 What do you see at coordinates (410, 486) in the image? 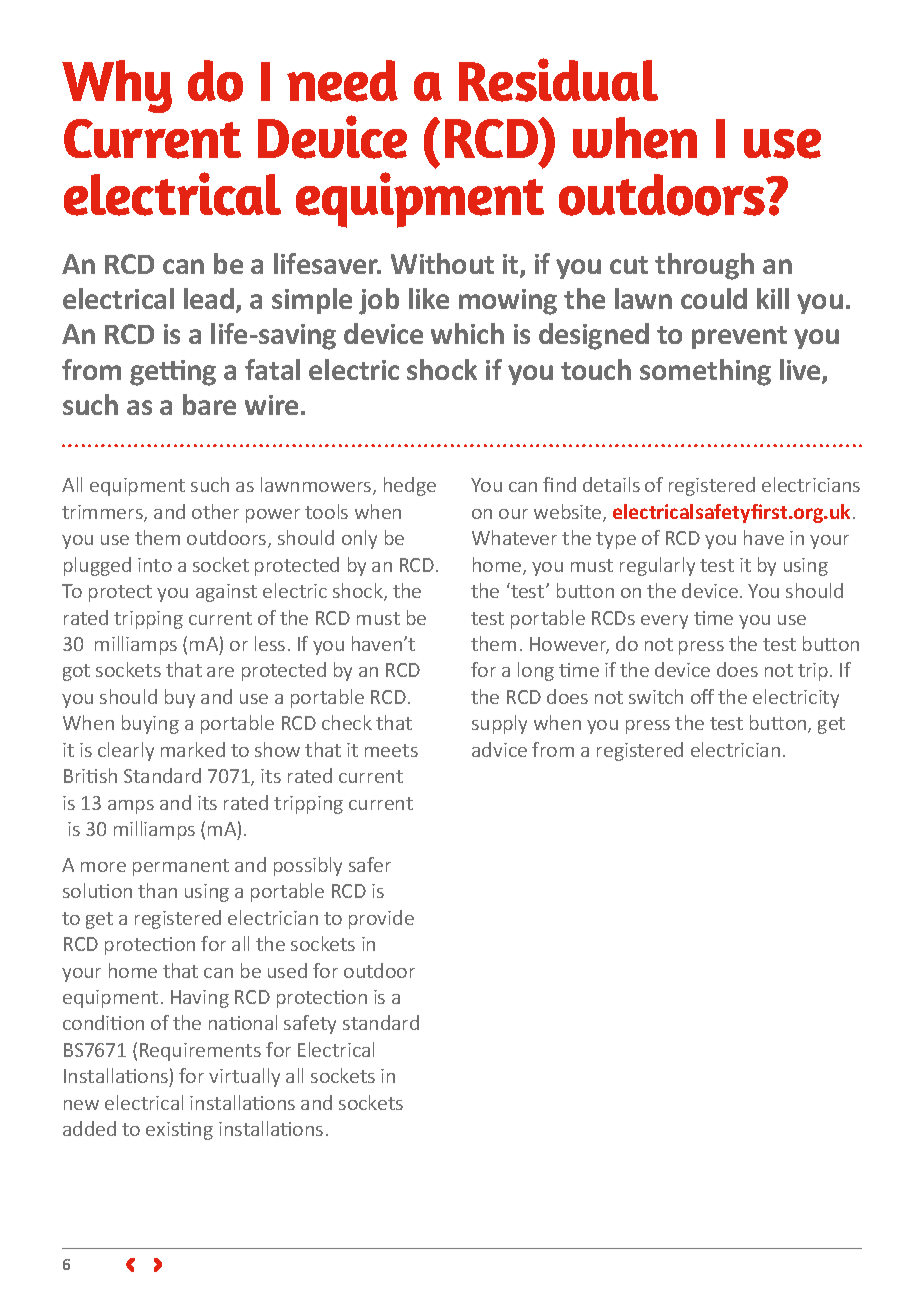
I see `hedge` at bounding box center [410, 486].
